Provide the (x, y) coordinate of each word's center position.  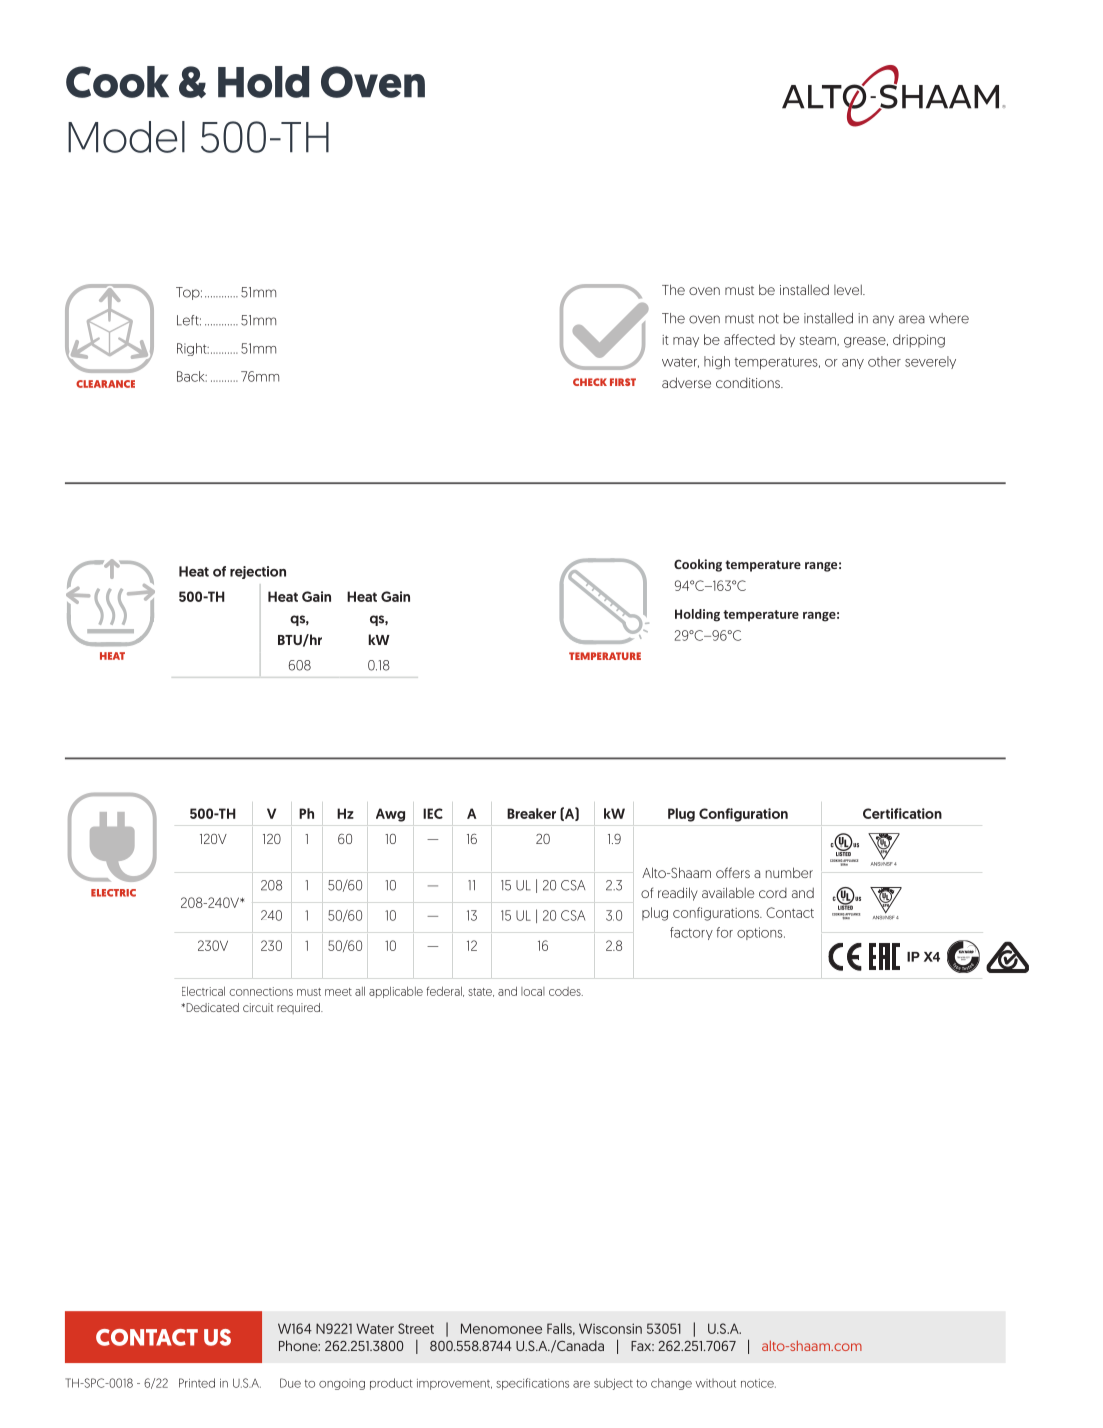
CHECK (590, 382)
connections (261, 991)
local (533, 991)
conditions (749, 382)
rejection (258, 572)
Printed (197, 1383)
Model (126, 137)
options (761, 933)
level (849, 289)
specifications (532, 1384)
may (686, 342)
